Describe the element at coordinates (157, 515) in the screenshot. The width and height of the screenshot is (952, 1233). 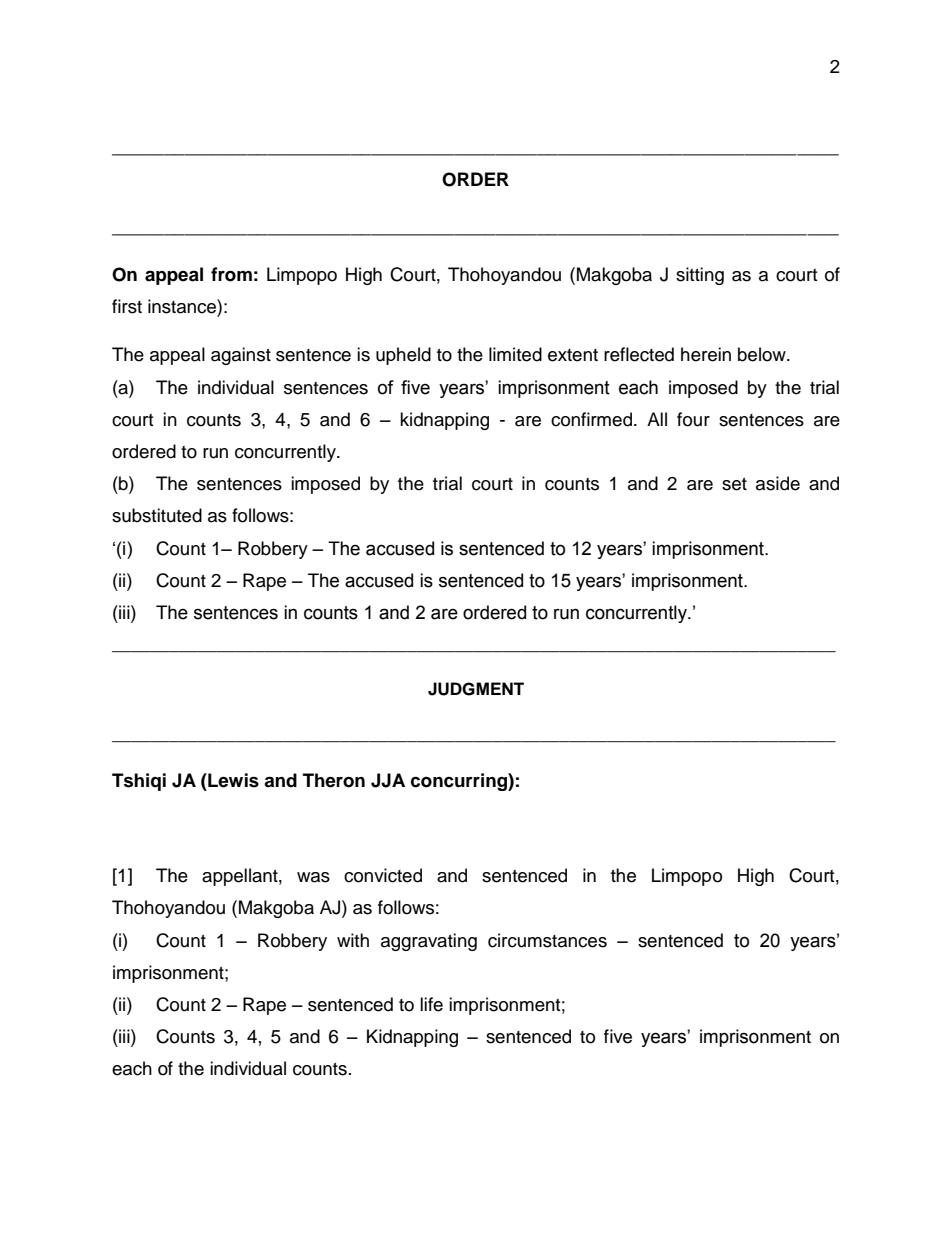
I see `substituted` at that location.
